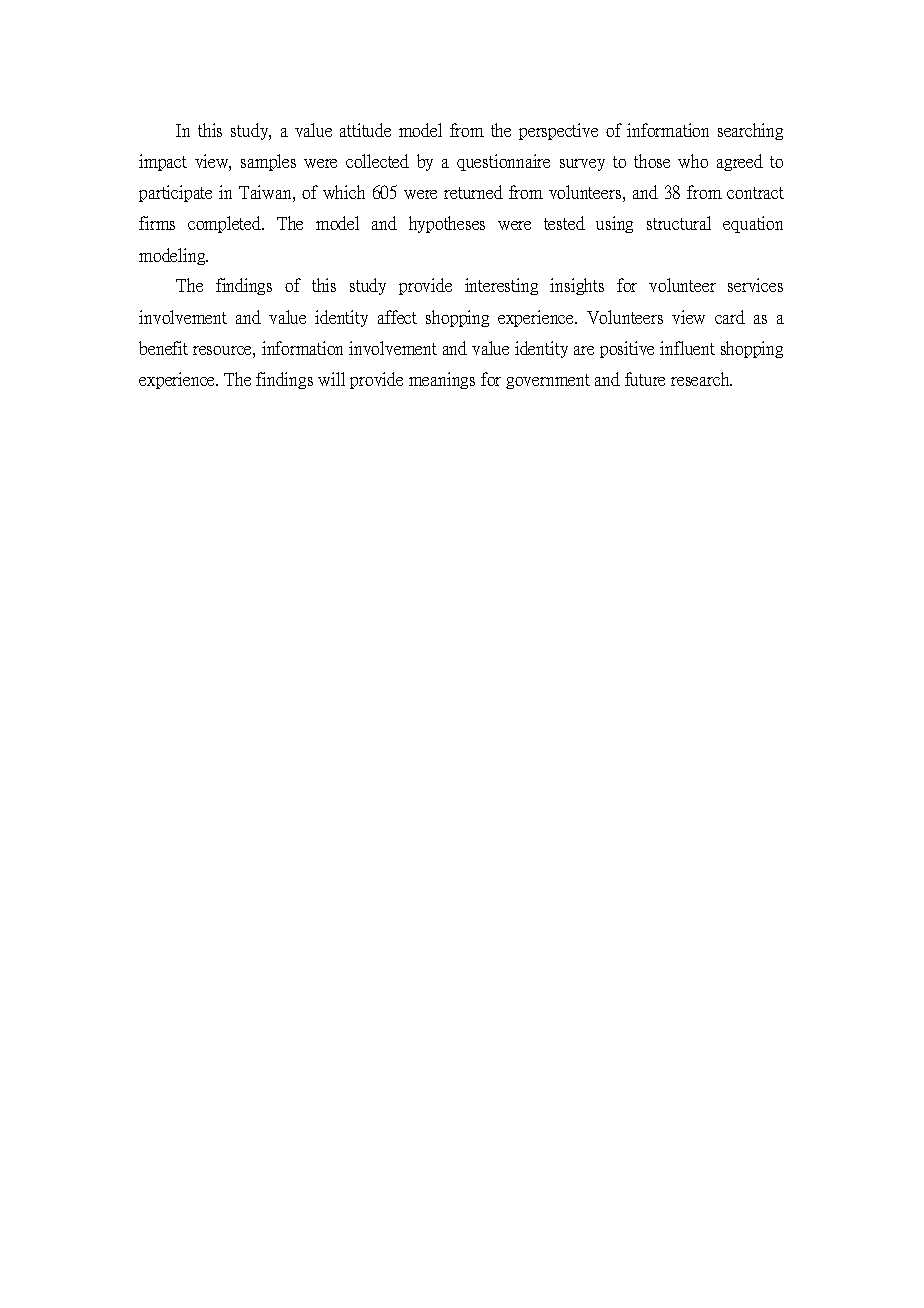 Image resolution: width=924 pixels, height=1308 pixels. What do you see at coordinates (442, 380) in the screenshot?
I see `meanings` at bounding box center [442, 380].
